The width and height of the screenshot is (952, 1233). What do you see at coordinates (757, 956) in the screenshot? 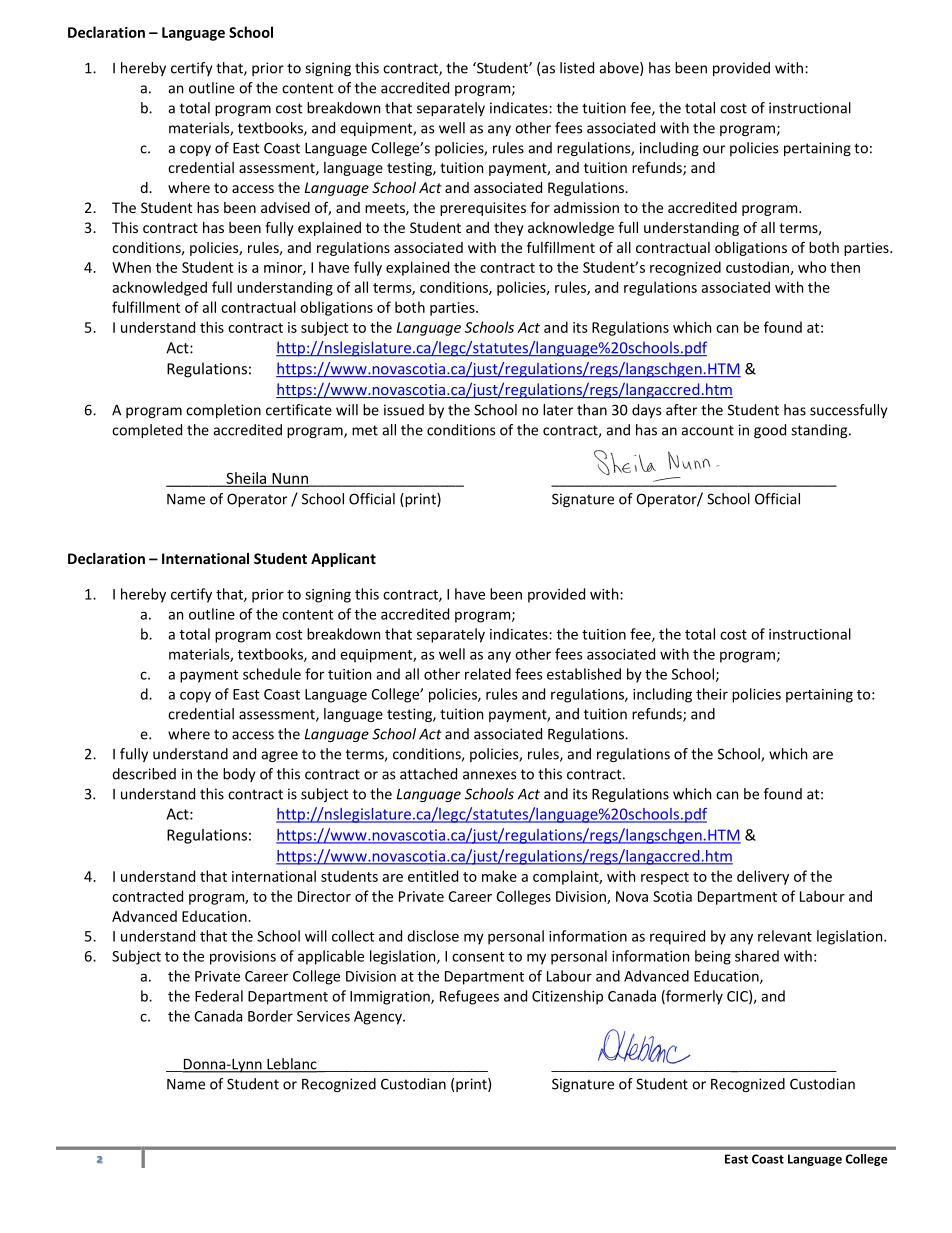
I see `shared` at bounding box center [757, 956].
